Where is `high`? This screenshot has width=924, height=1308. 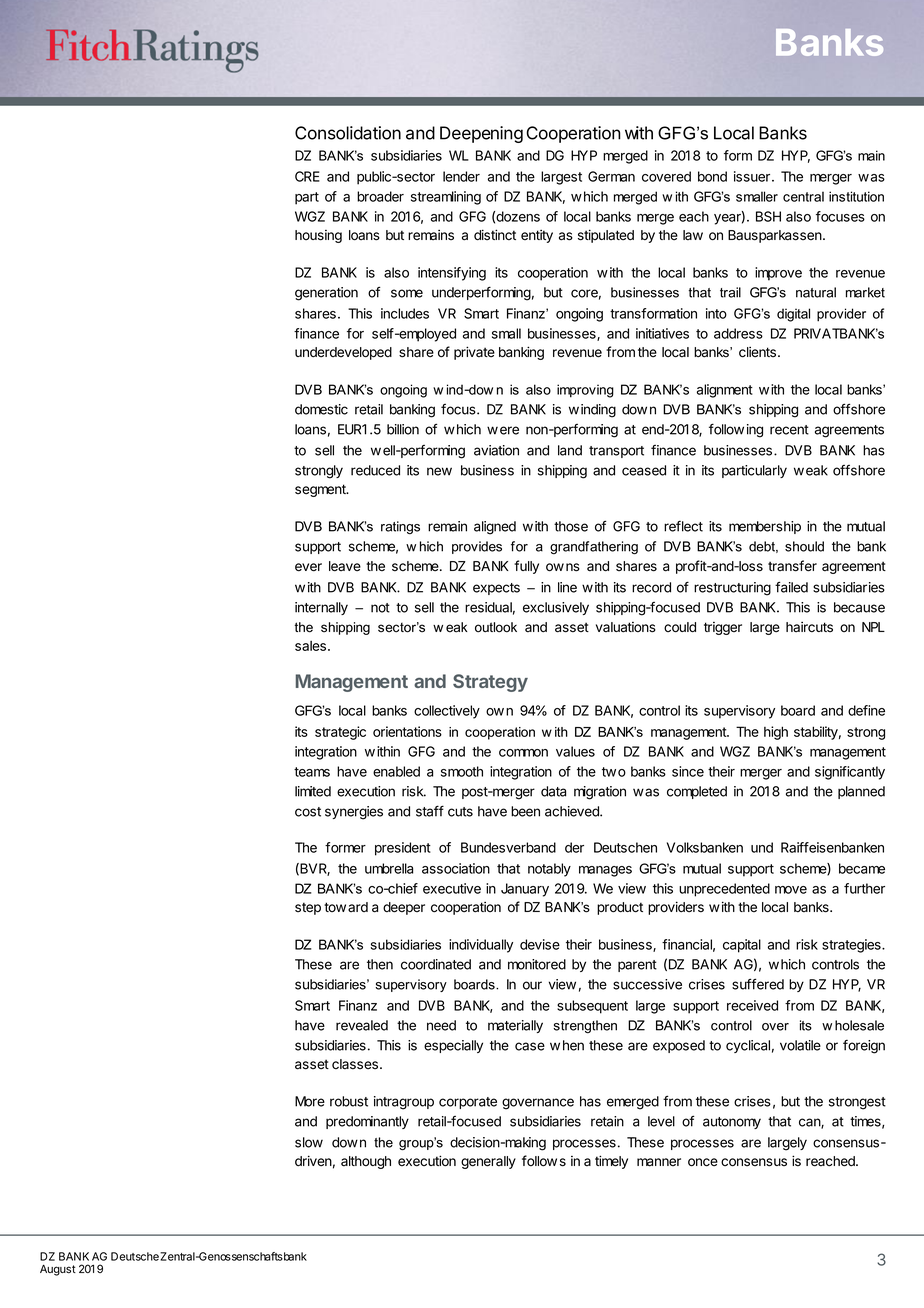 high is located at coordinates (776, 733).
